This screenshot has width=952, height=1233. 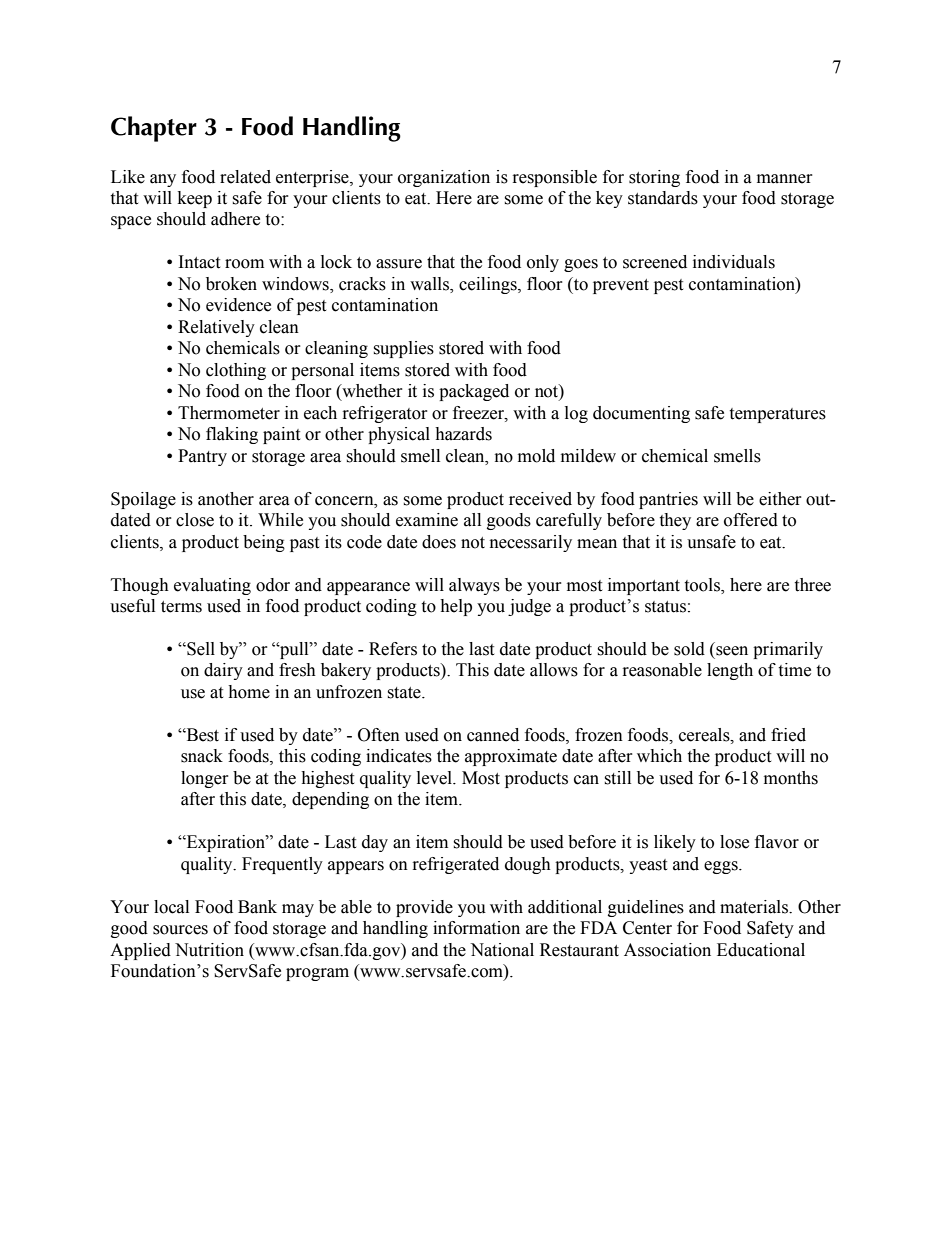 What do you see at coordinates (502, 950) in the screenshot?
I see `National` at bounding box center [502, 950].
